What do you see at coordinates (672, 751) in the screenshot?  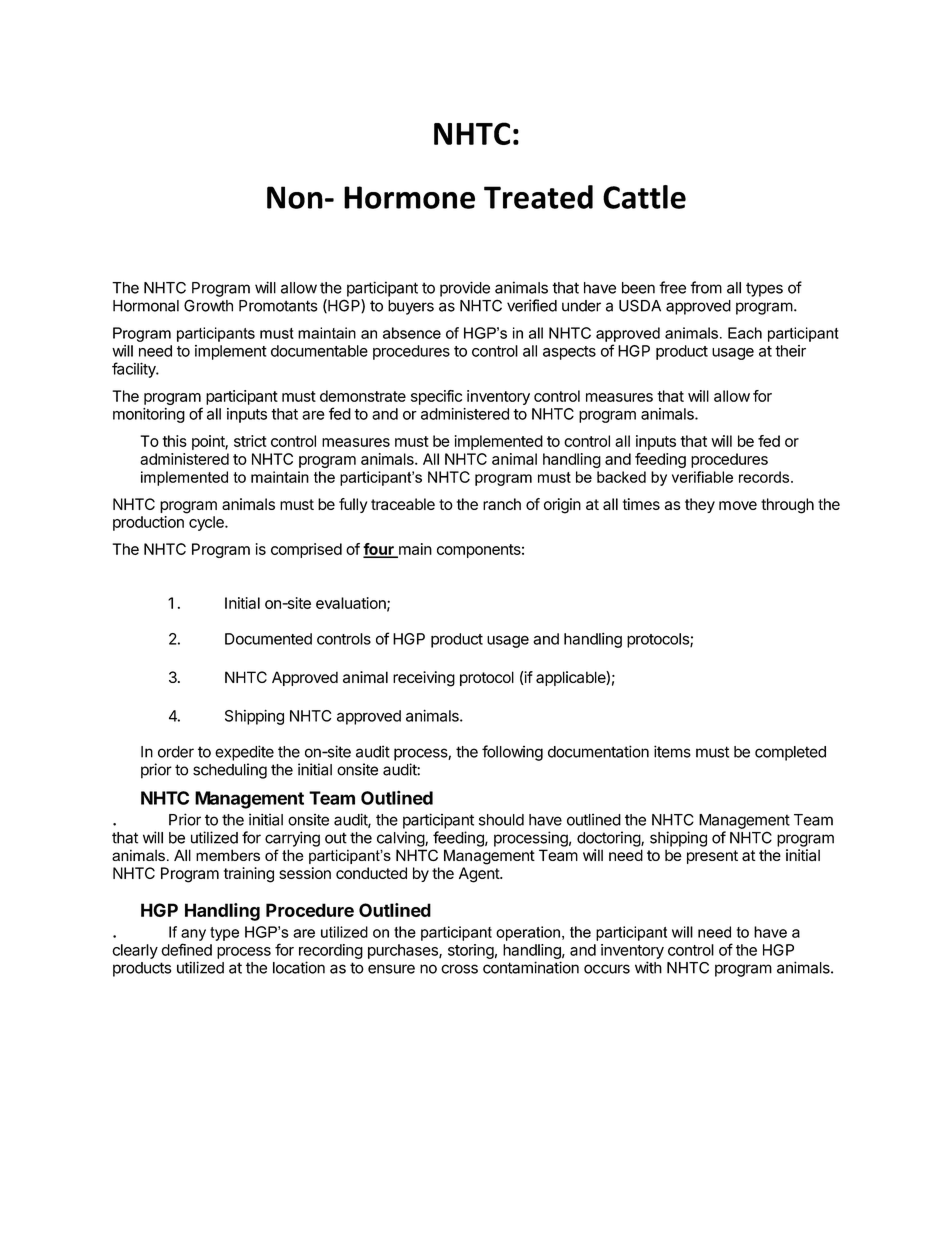 I see `items` at bounding box center [672, 751].
